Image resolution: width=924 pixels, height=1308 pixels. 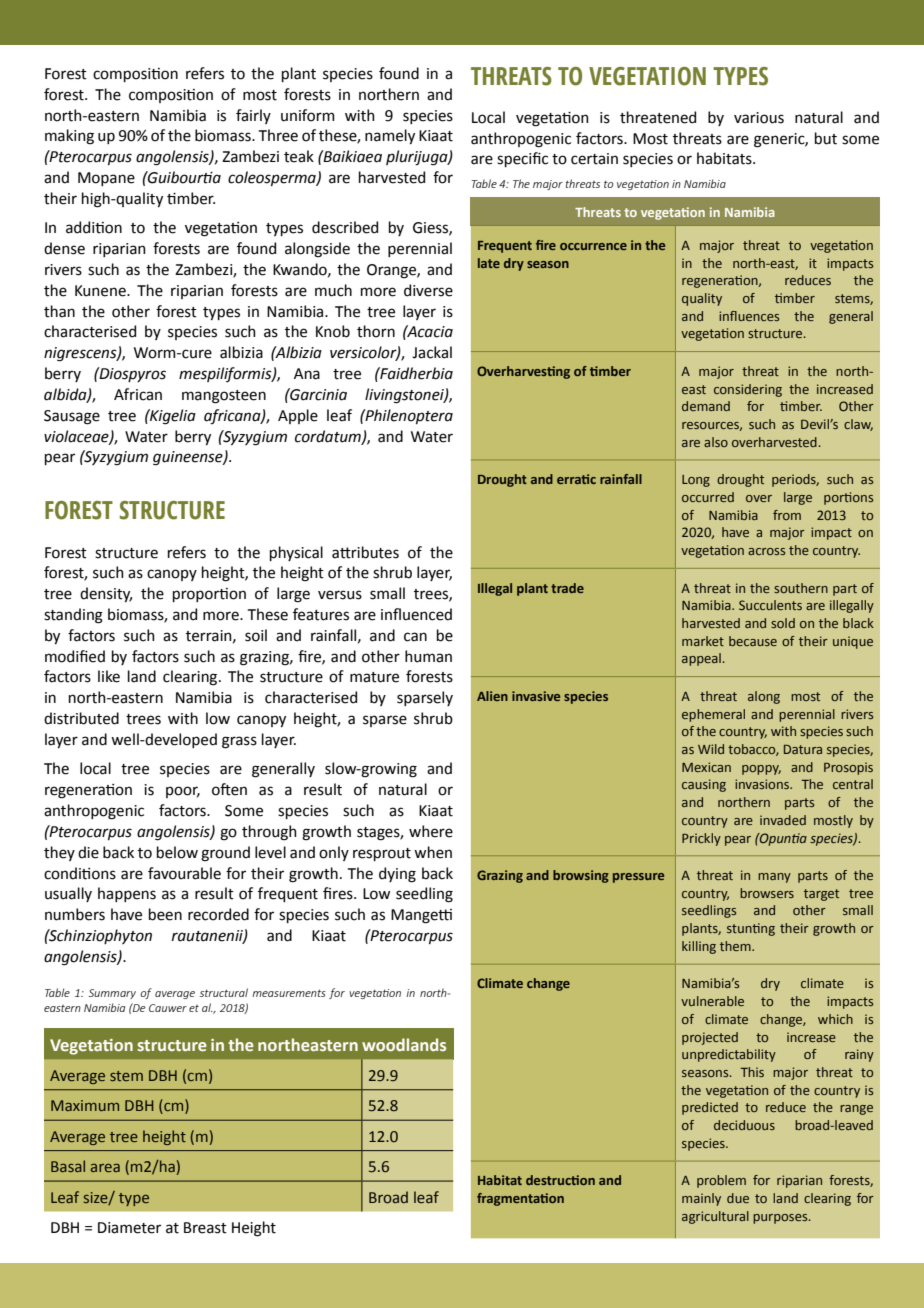 What do you see at coordinates (397, 875) in the image?
I see `dying` at bounding box center [397, 875].
